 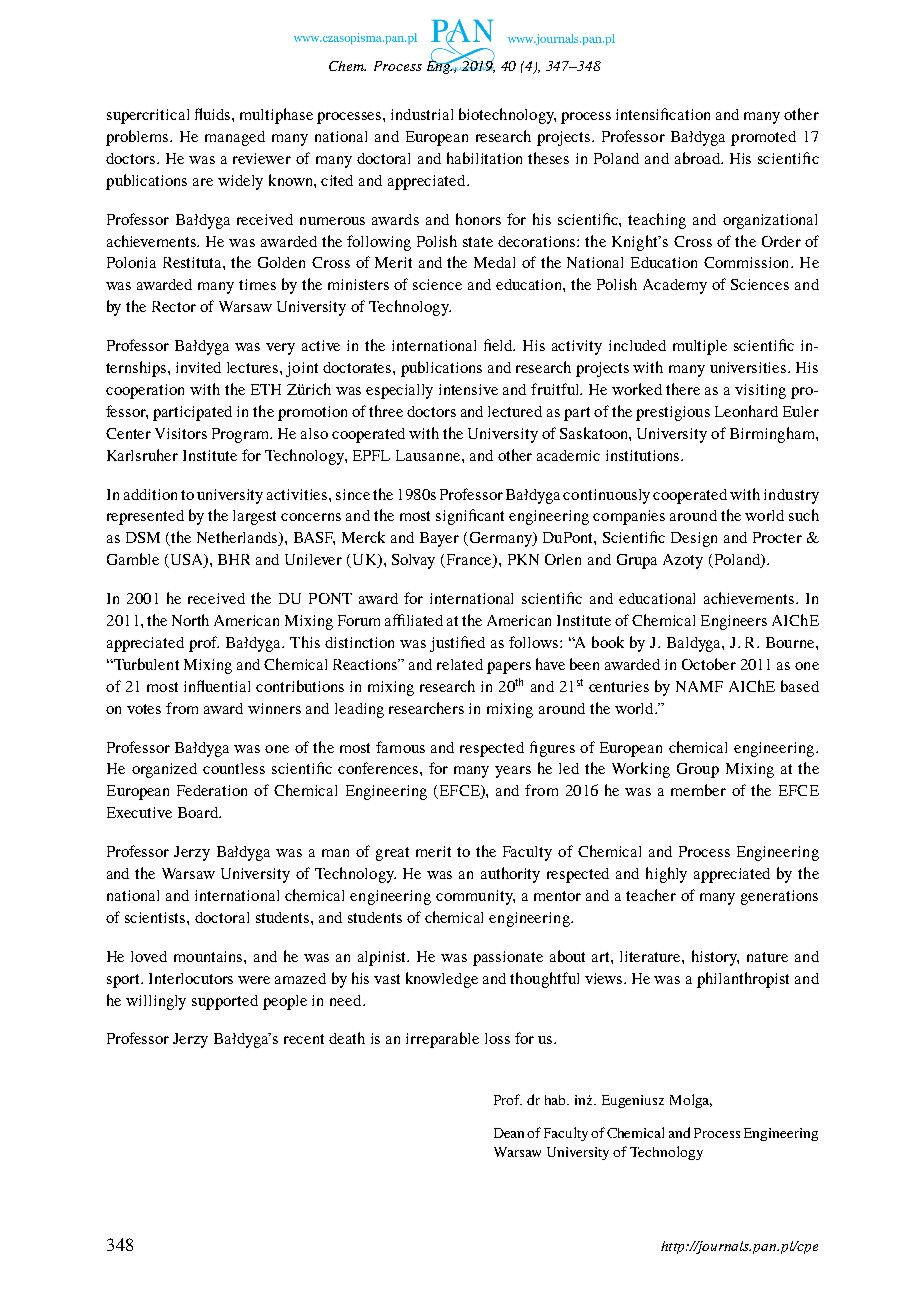 What do you see at coordinates (666, 875) in the screenshot?
I see `highly` at bounding box center [666, 875].
